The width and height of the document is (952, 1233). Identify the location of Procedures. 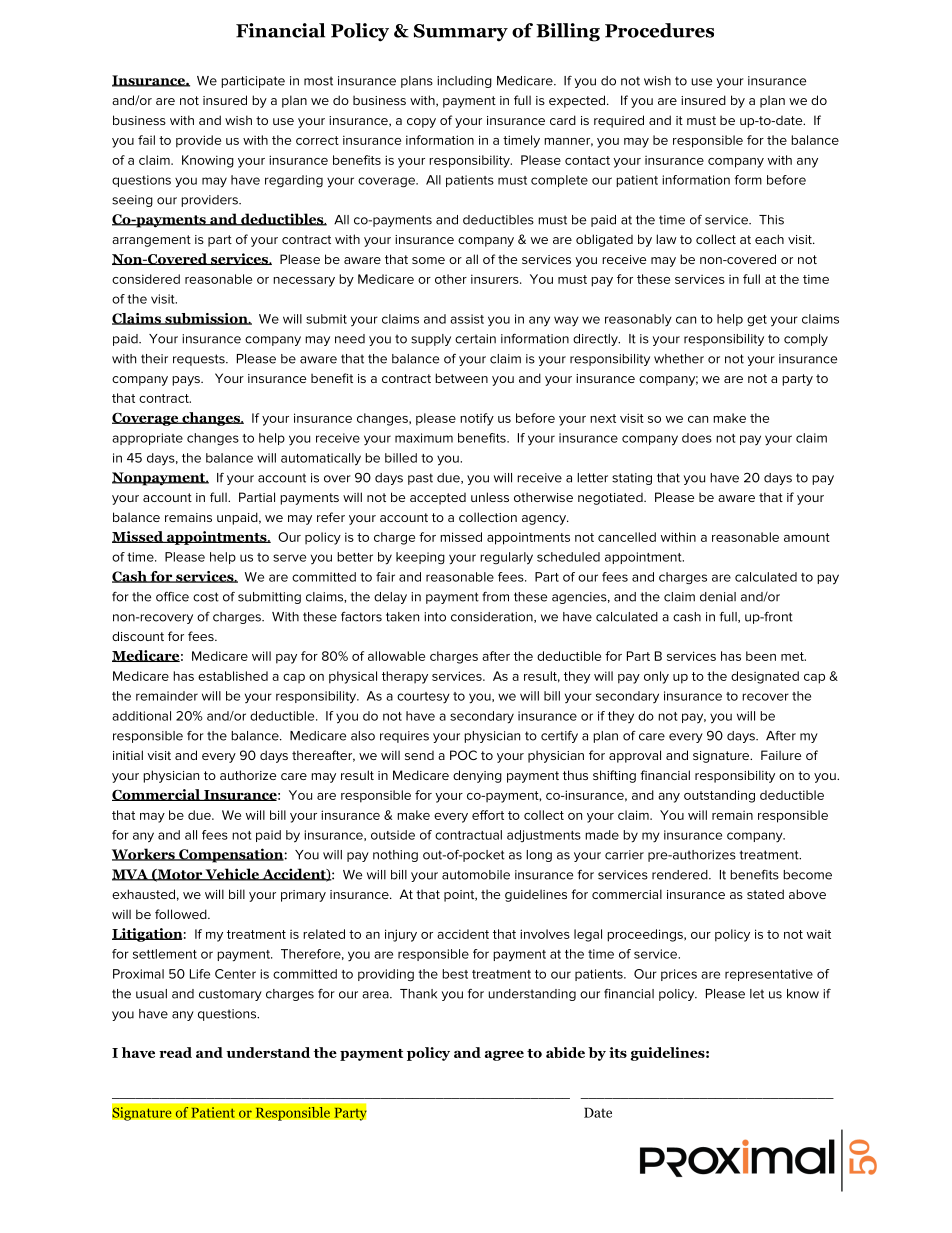
(659, 30).
